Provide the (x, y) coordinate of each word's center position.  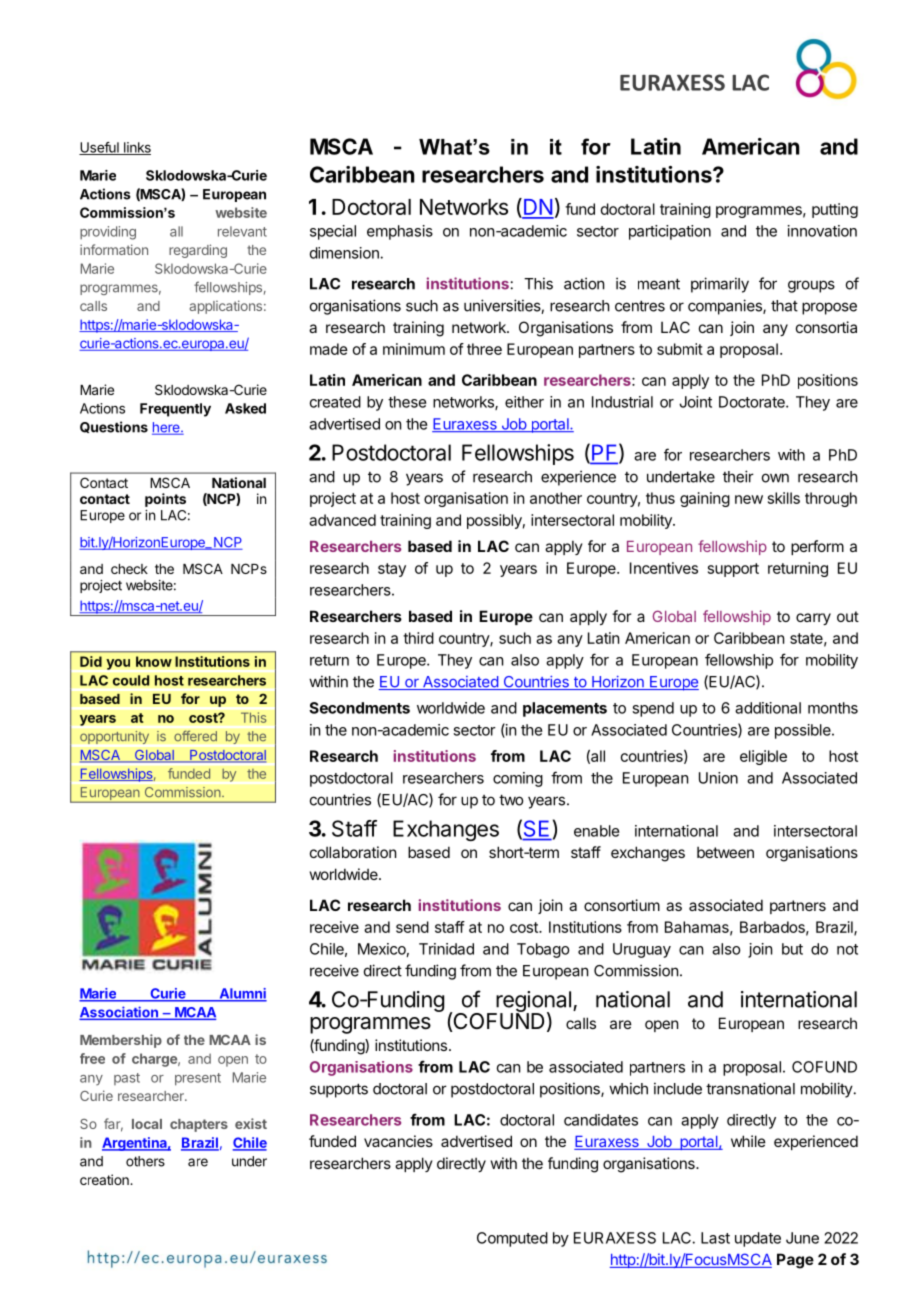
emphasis (400, 232)
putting (835, 210)
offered (195, 736)
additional (768, 708)
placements (565, 709)
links (136, 148)
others (145, 1161)
